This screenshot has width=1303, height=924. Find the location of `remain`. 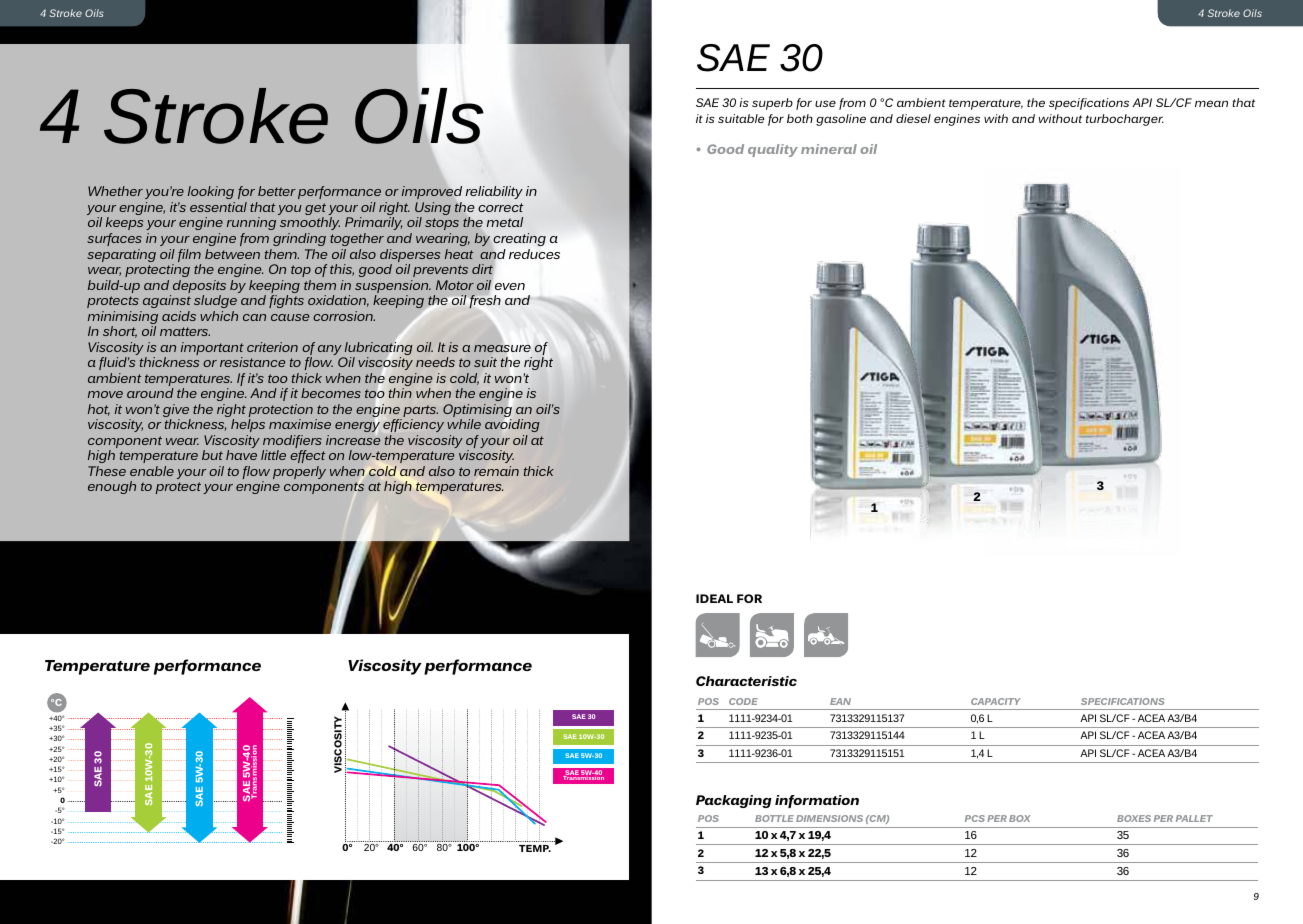

remain is located at coordinates (496, 471).
